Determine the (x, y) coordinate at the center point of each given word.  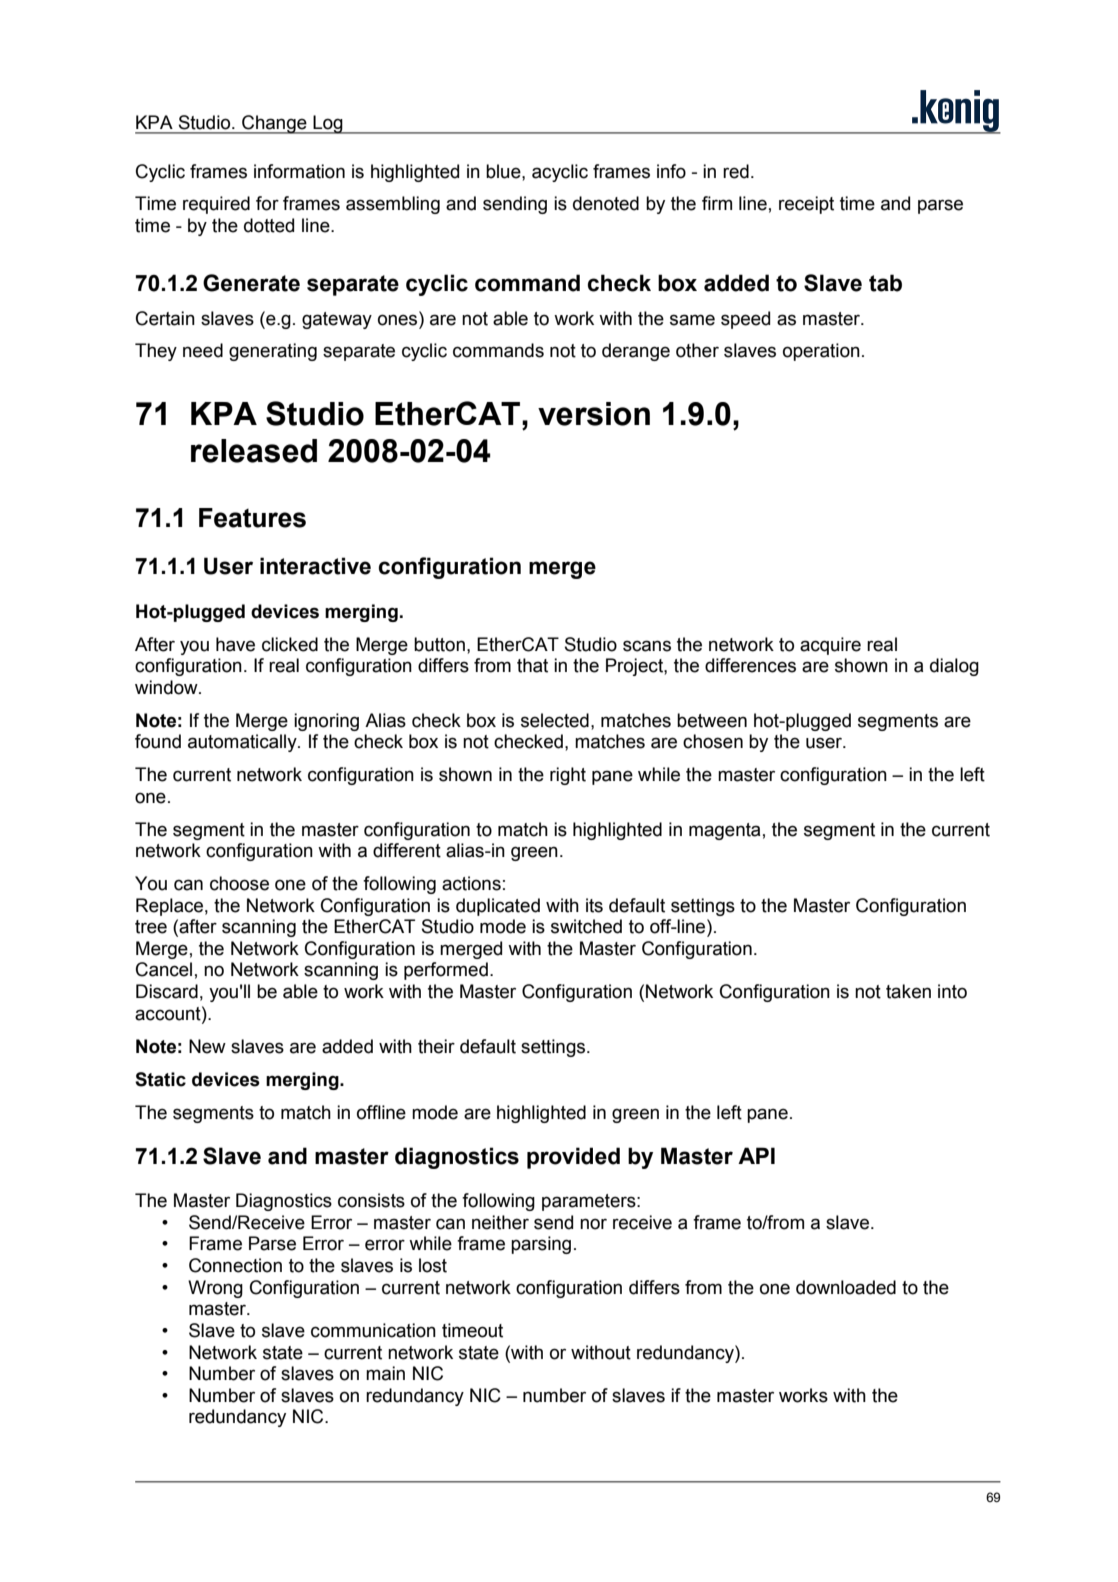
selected (555, 720)
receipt (806, 205)
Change (274, 124)
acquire (830, 646)
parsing (541, 1245)
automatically (243, 743)
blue (504, 171)
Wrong (215, 1289)
